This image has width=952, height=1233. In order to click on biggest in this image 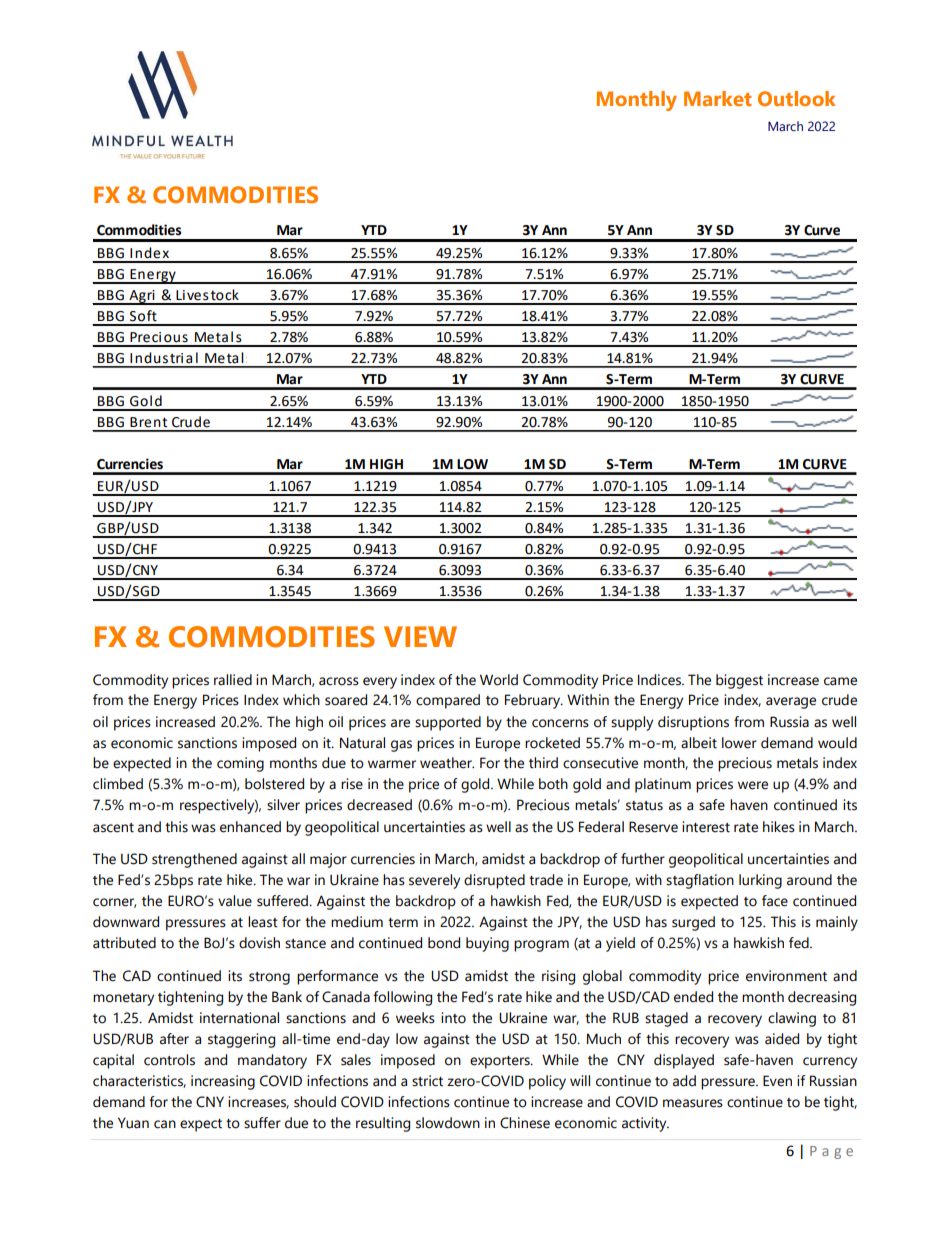, I will do `click(739, 681)`.
